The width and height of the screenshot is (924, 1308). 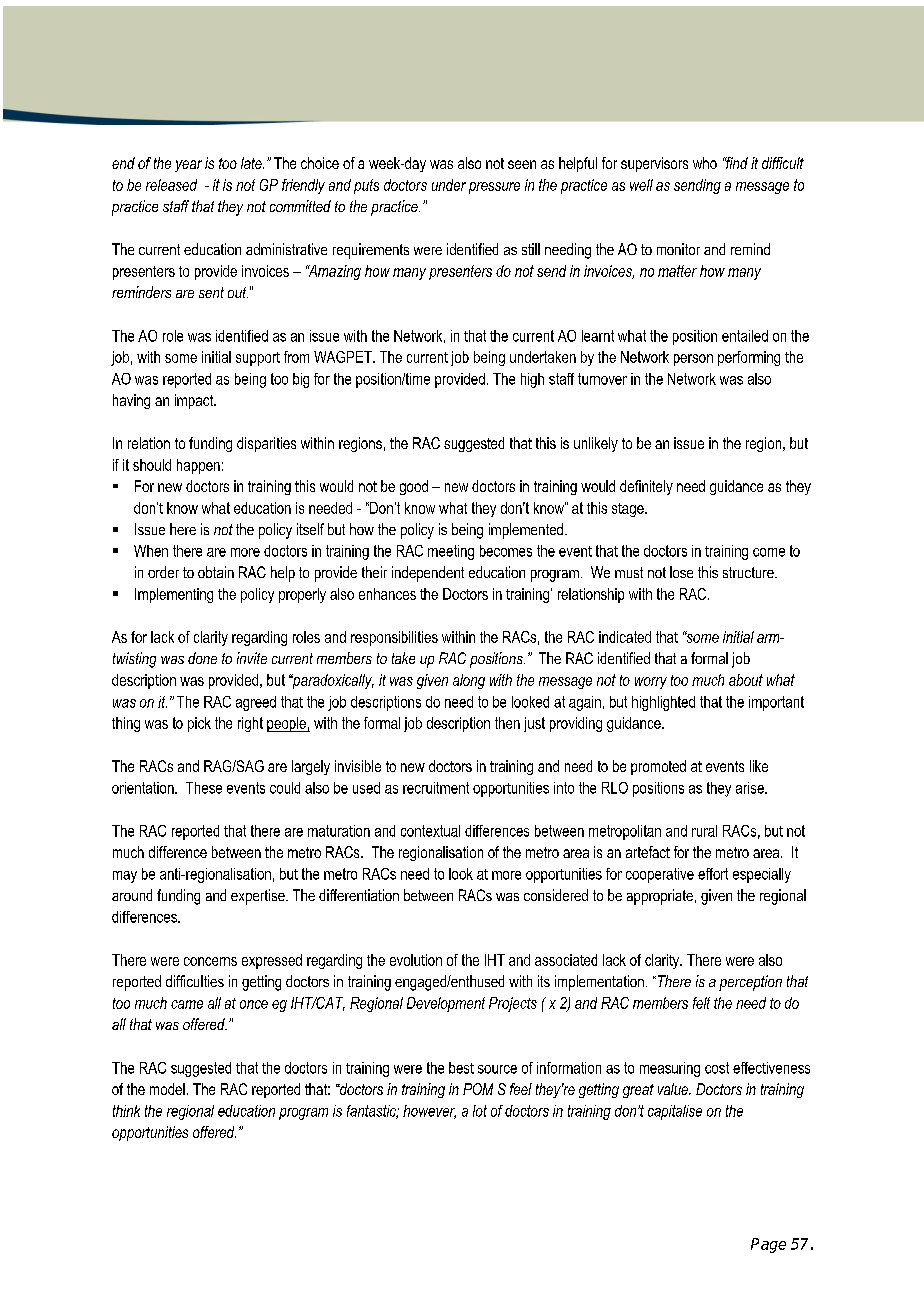 I want to click on Page, so click(x=768, y=1245).
